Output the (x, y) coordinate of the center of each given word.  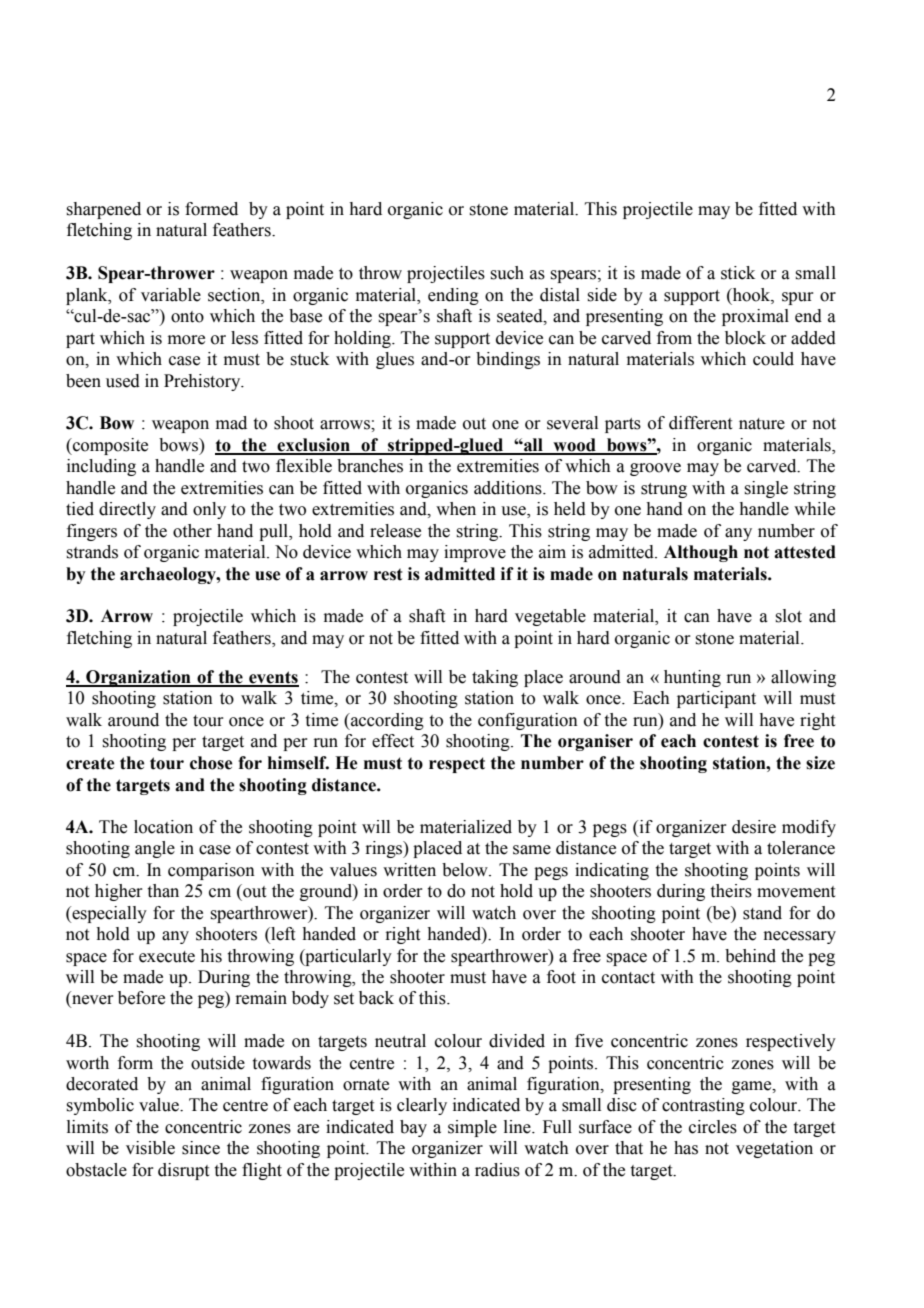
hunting (692, 678)
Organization (138, 678)
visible (150, 1148)
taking (495, 678)
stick (738, 273)
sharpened (103, 210)
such (507, 273)
